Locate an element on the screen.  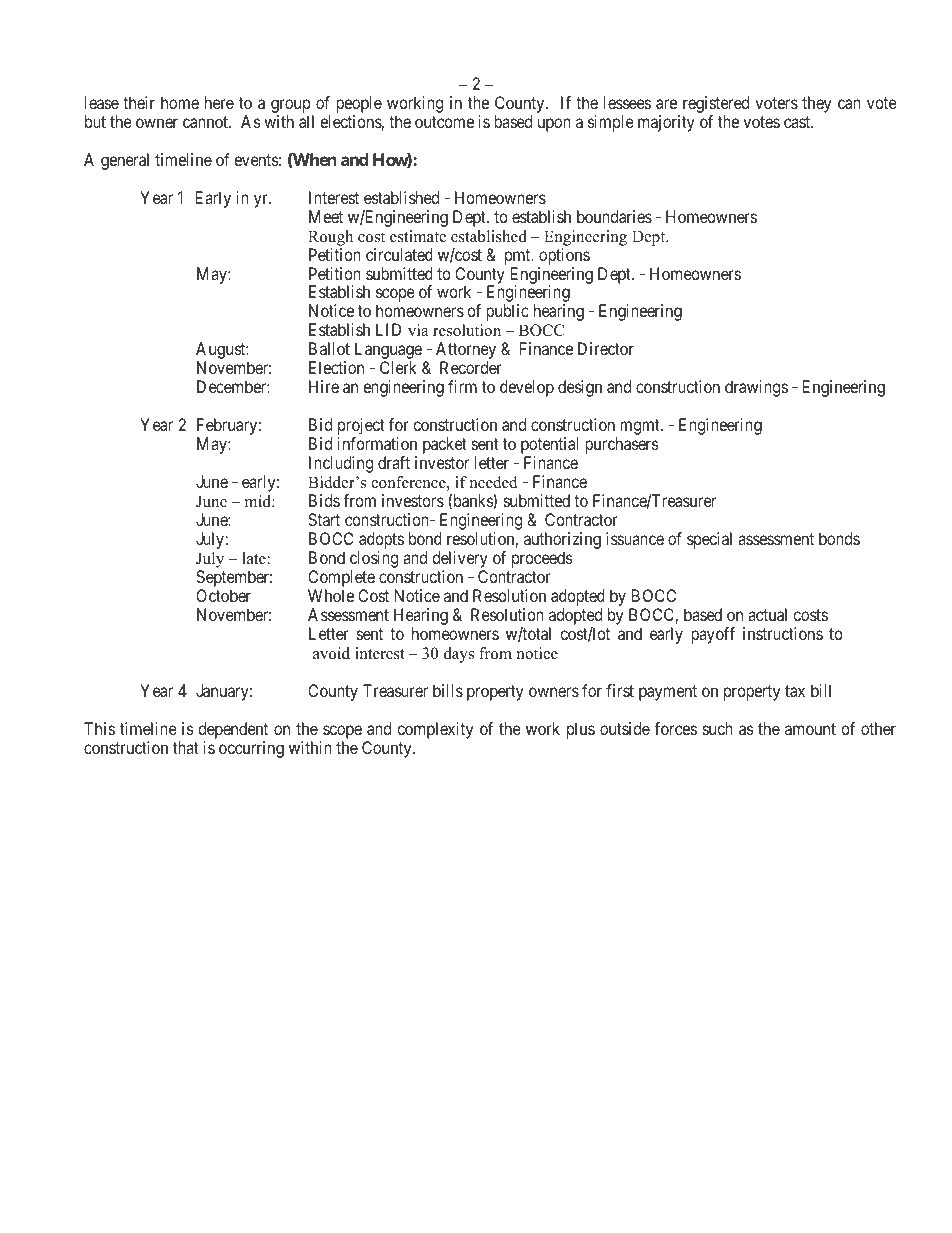
amount is located at coordinates (810, 729).
